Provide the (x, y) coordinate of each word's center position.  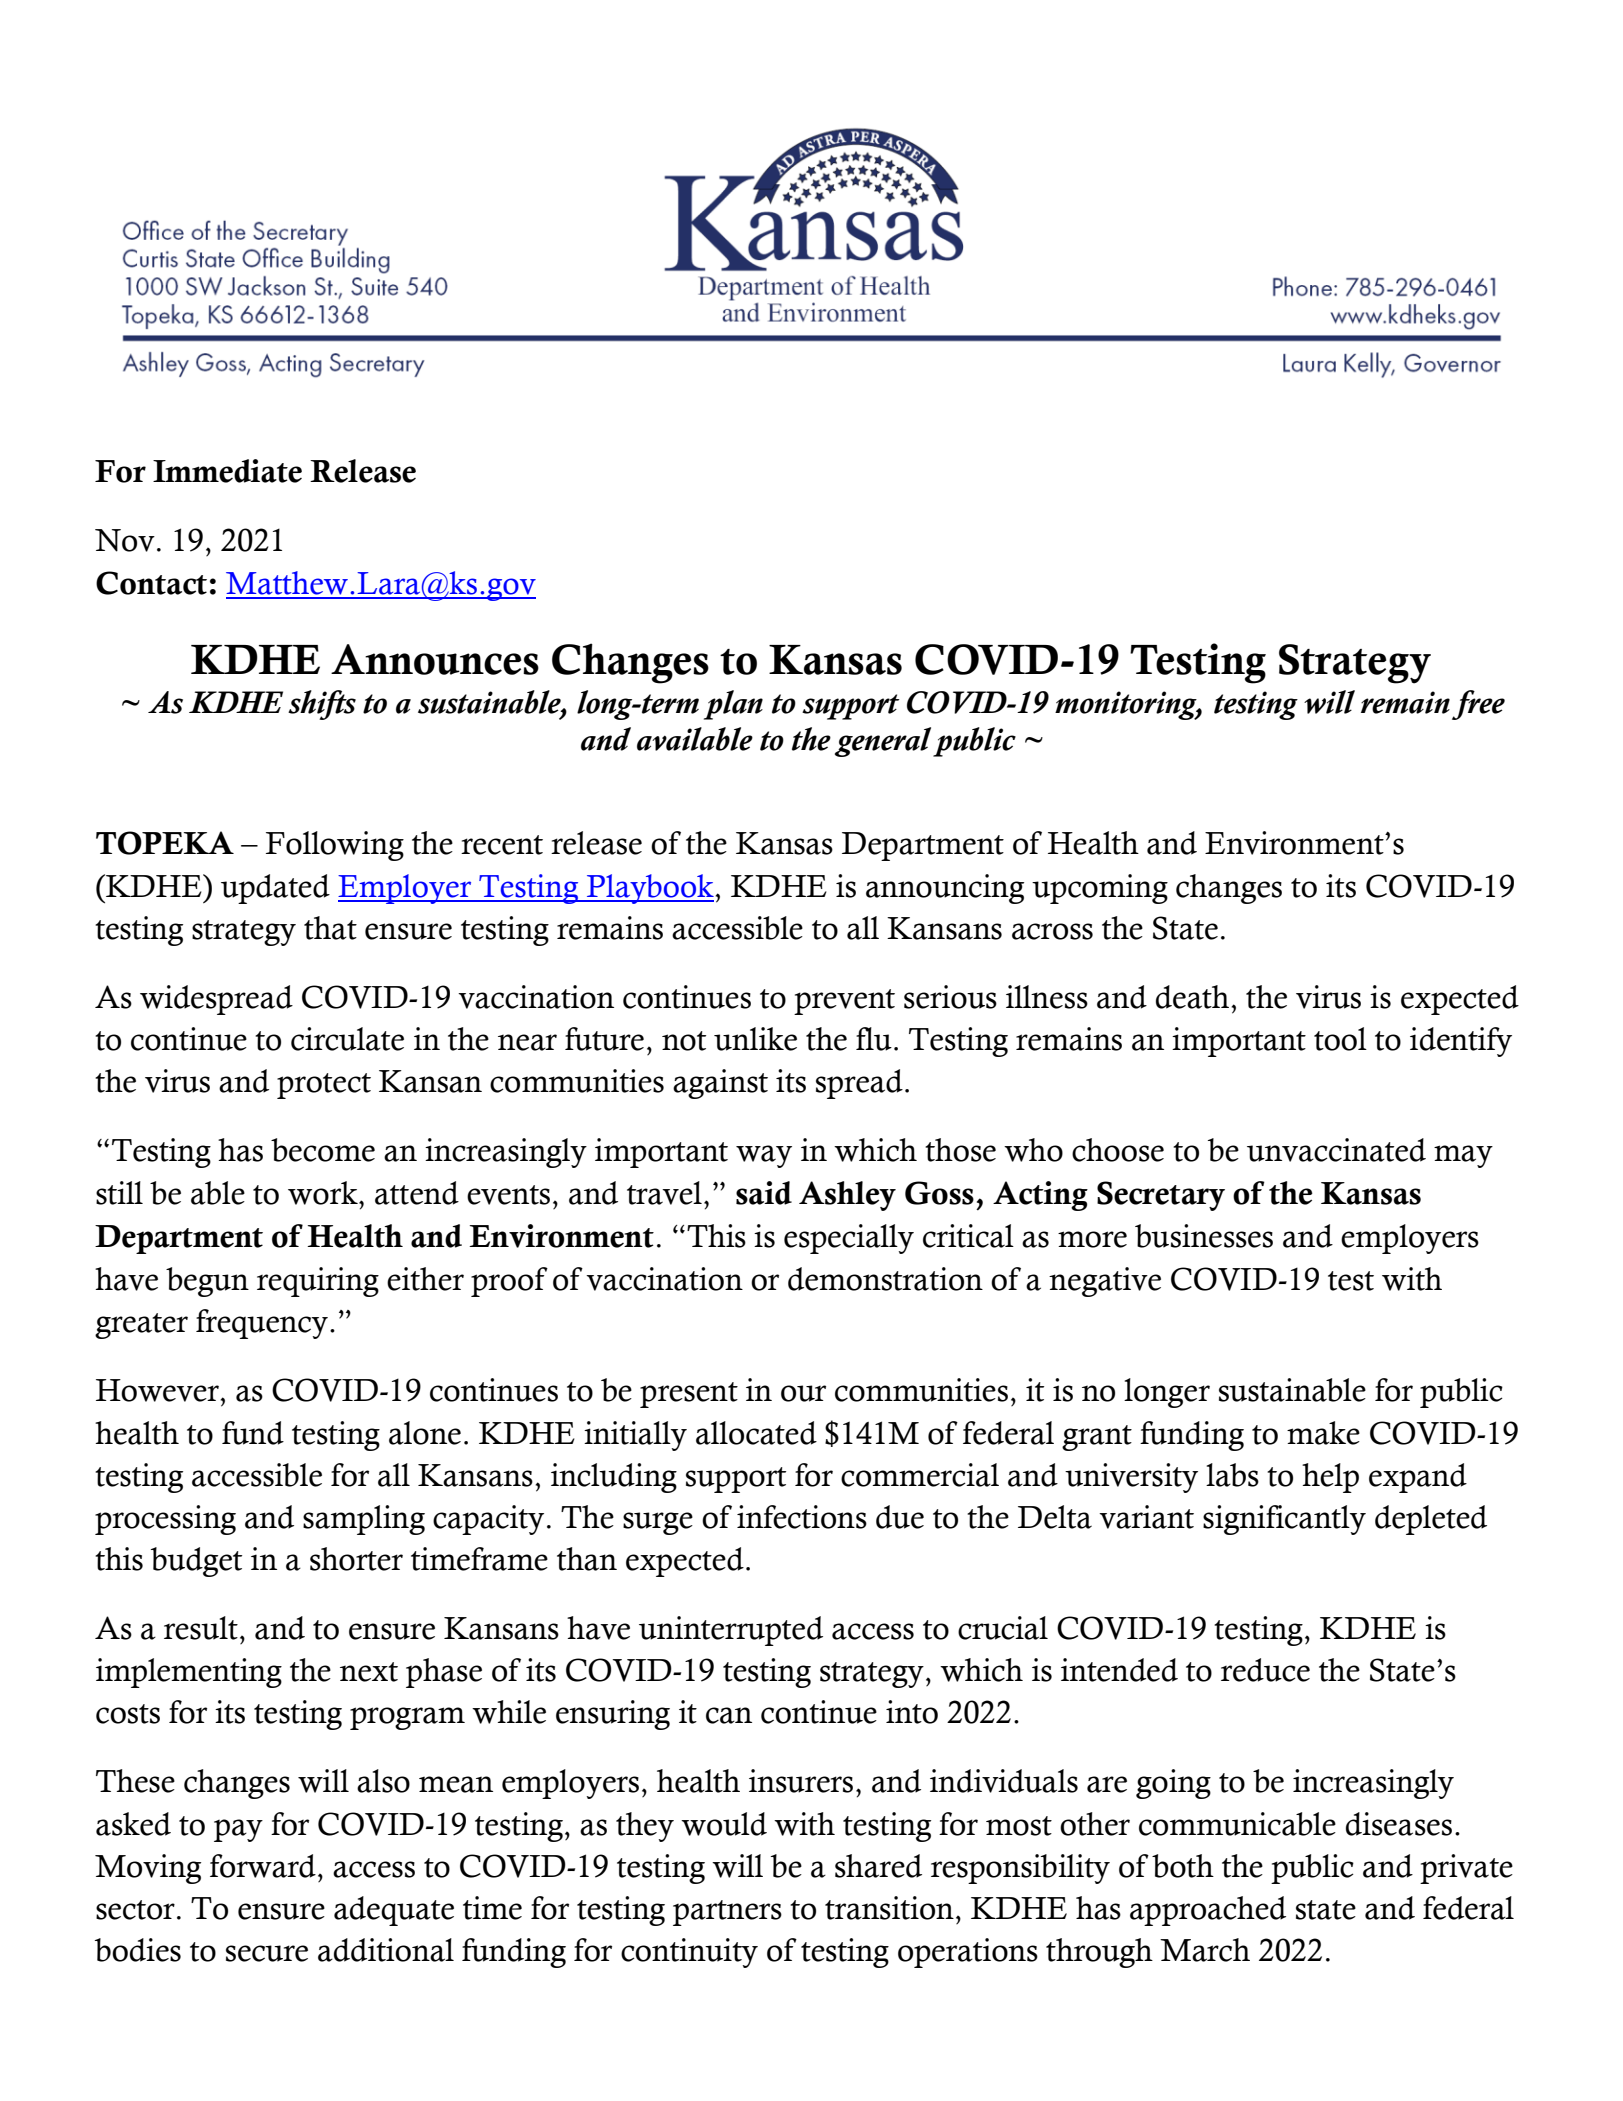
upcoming (1100, 889)
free (1478, 705)
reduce (1265, 1670)
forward (263, 1866)
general (883, 742)
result (201, 1628)
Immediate (227, 471)
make (1323, 1433)
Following (335, 846)
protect (324, 1086)
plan (733, 705)
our (803, 1393)
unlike (755, 1039)
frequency (262, 1324)
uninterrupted (731, 1631)
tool (1340, 1039)
